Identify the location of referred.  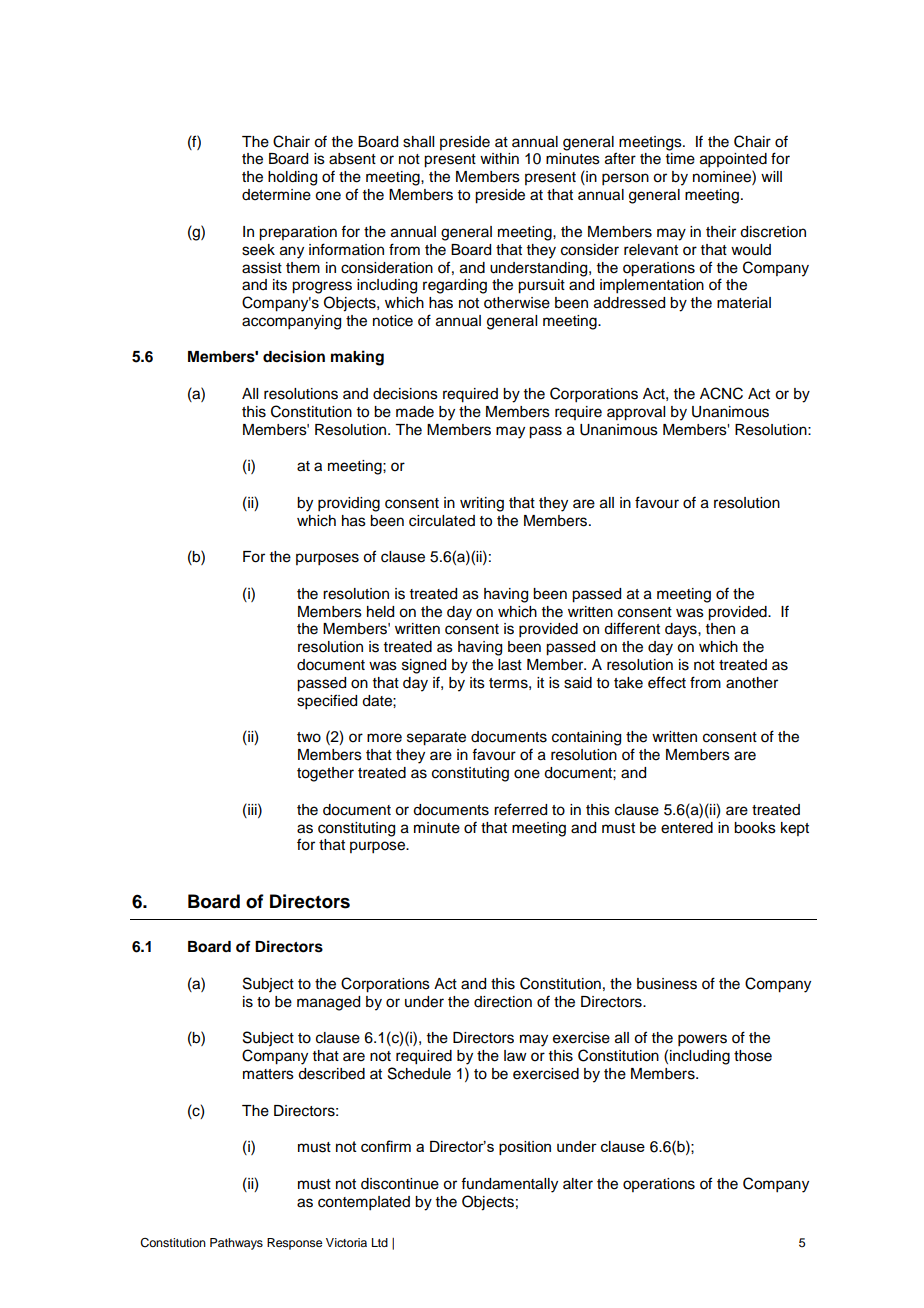
(520, 809).
